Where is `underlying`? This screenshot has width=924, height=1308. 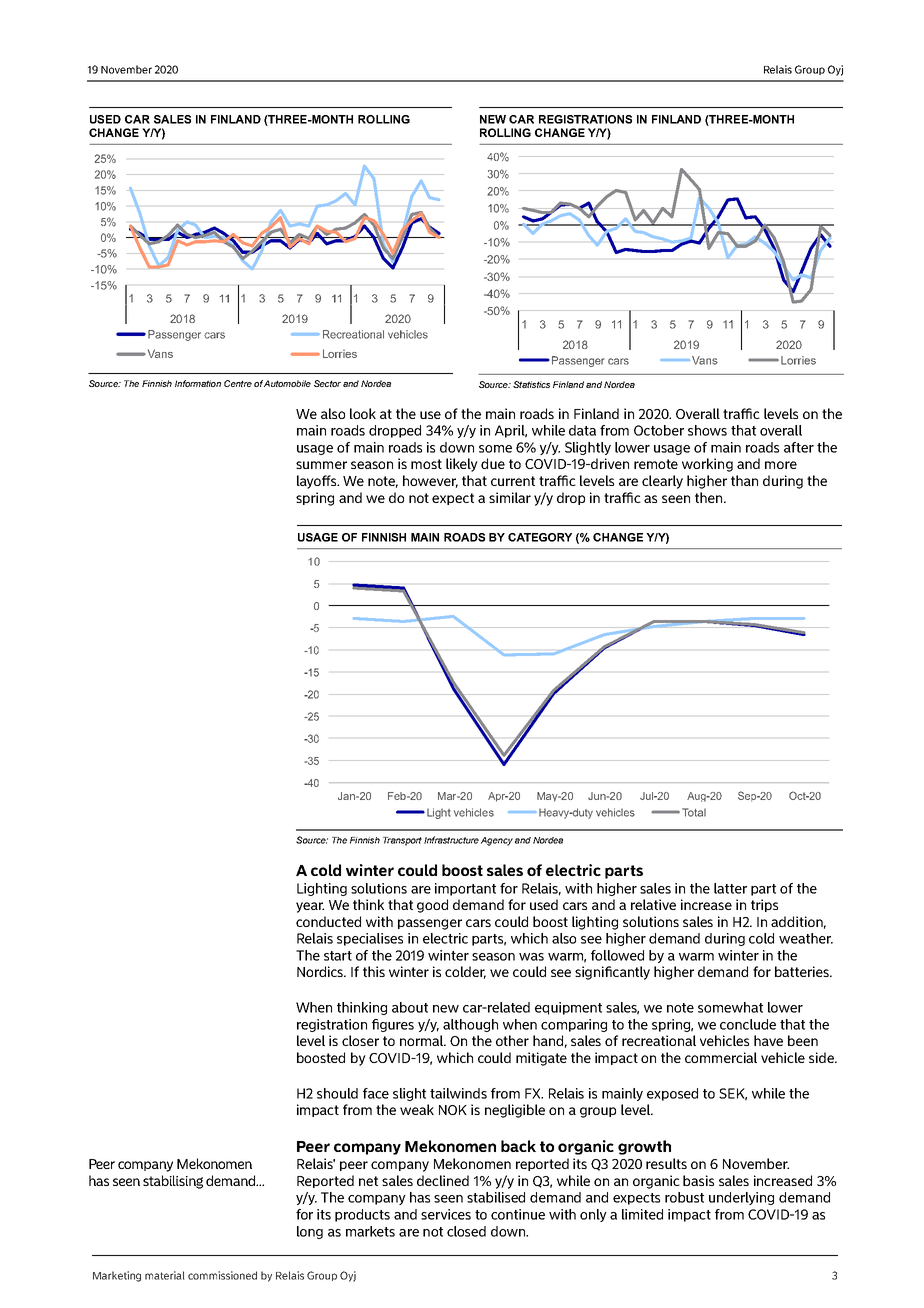 underlying is located at coordinates (741, 1198).
